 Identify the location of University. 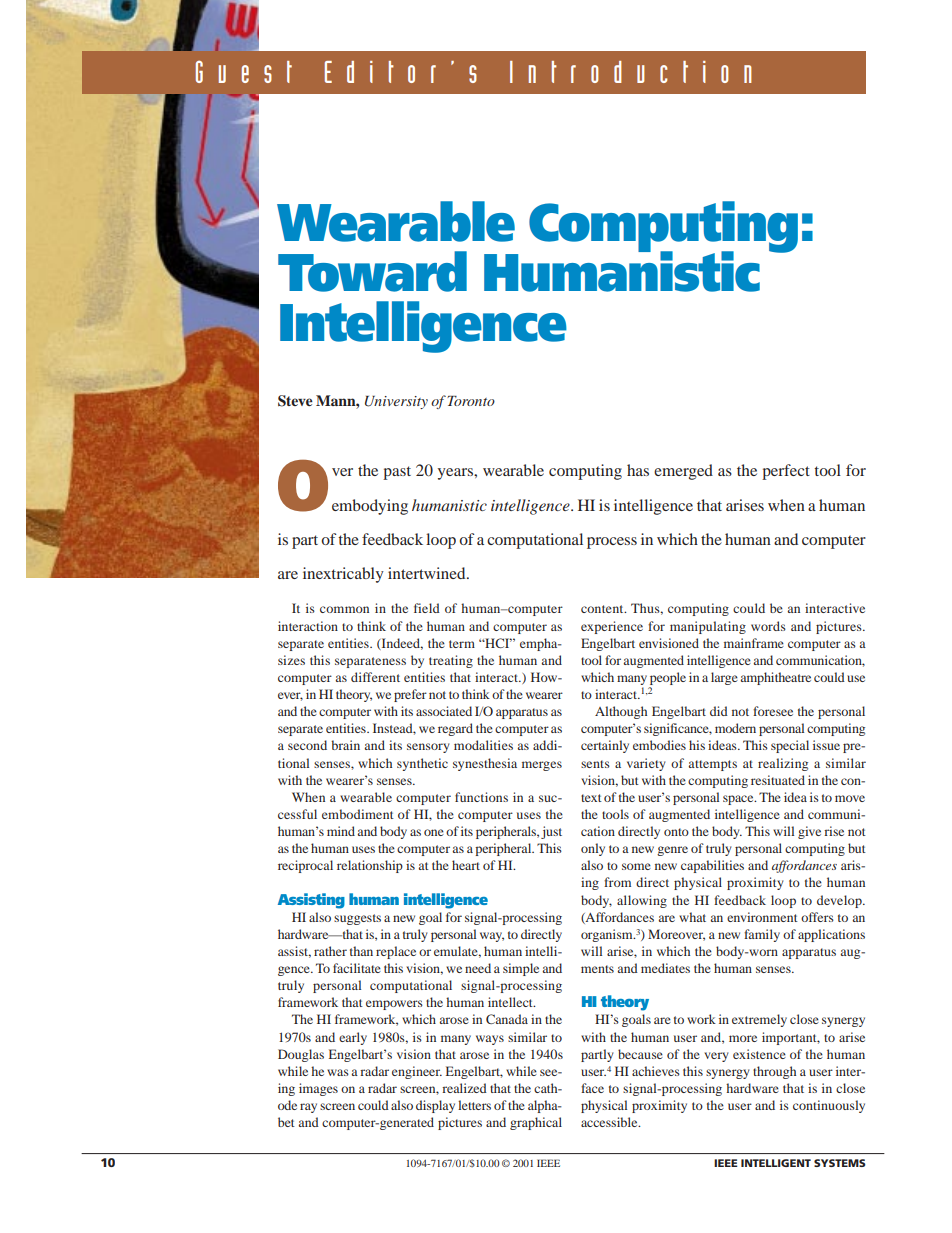
(396, 402).
